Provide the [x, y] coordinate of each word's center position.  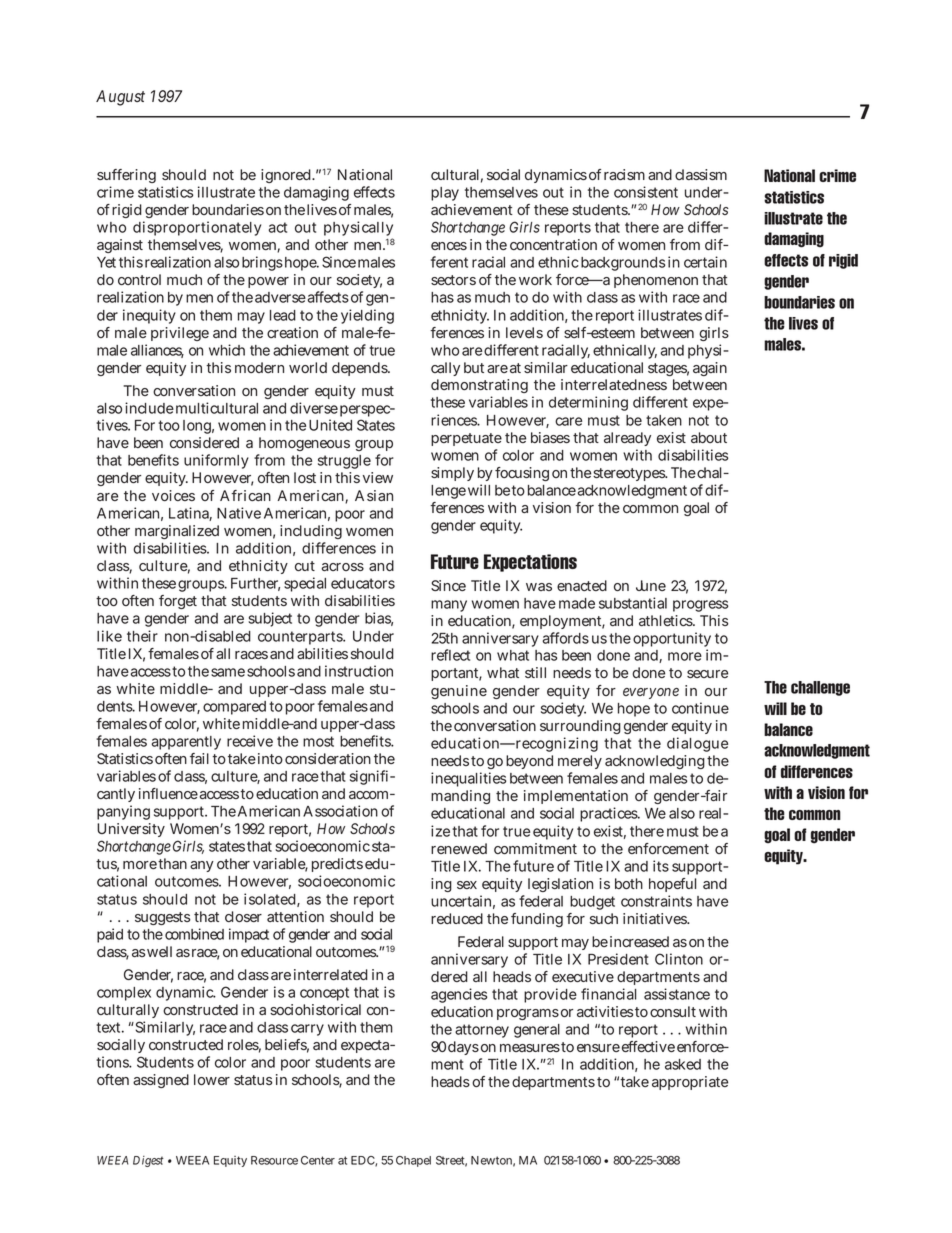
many [449, 606]
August [120, 98]
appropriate [690, 1083]
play [445, 194]
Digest [148, 1161]
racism [624, 174]
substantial [633, 603]
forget [178, 602]
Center [318, 1160]
